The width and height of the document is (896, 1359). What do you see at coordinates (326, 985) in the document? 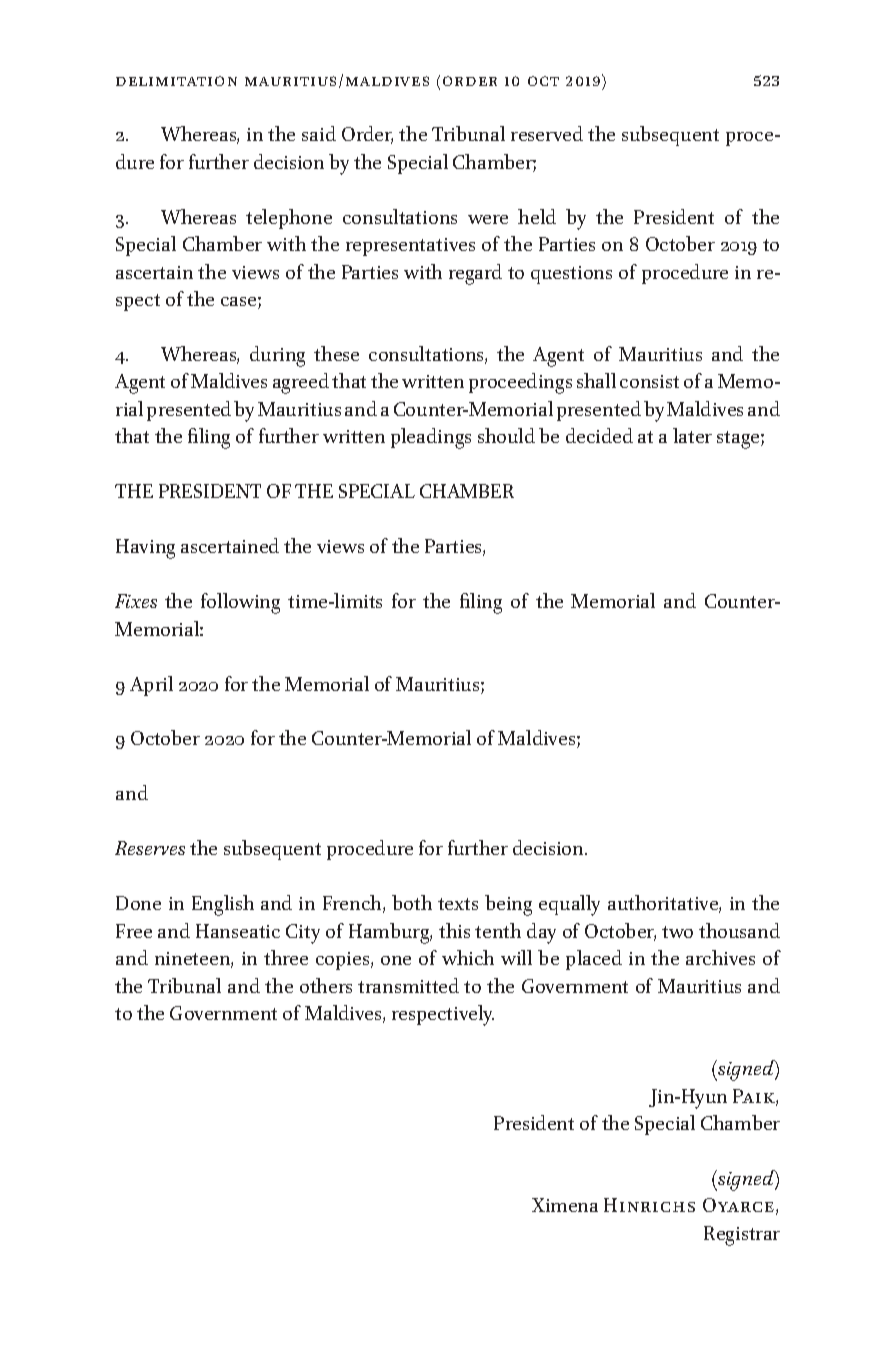
I see `others` at bounding box center [326, 985].
